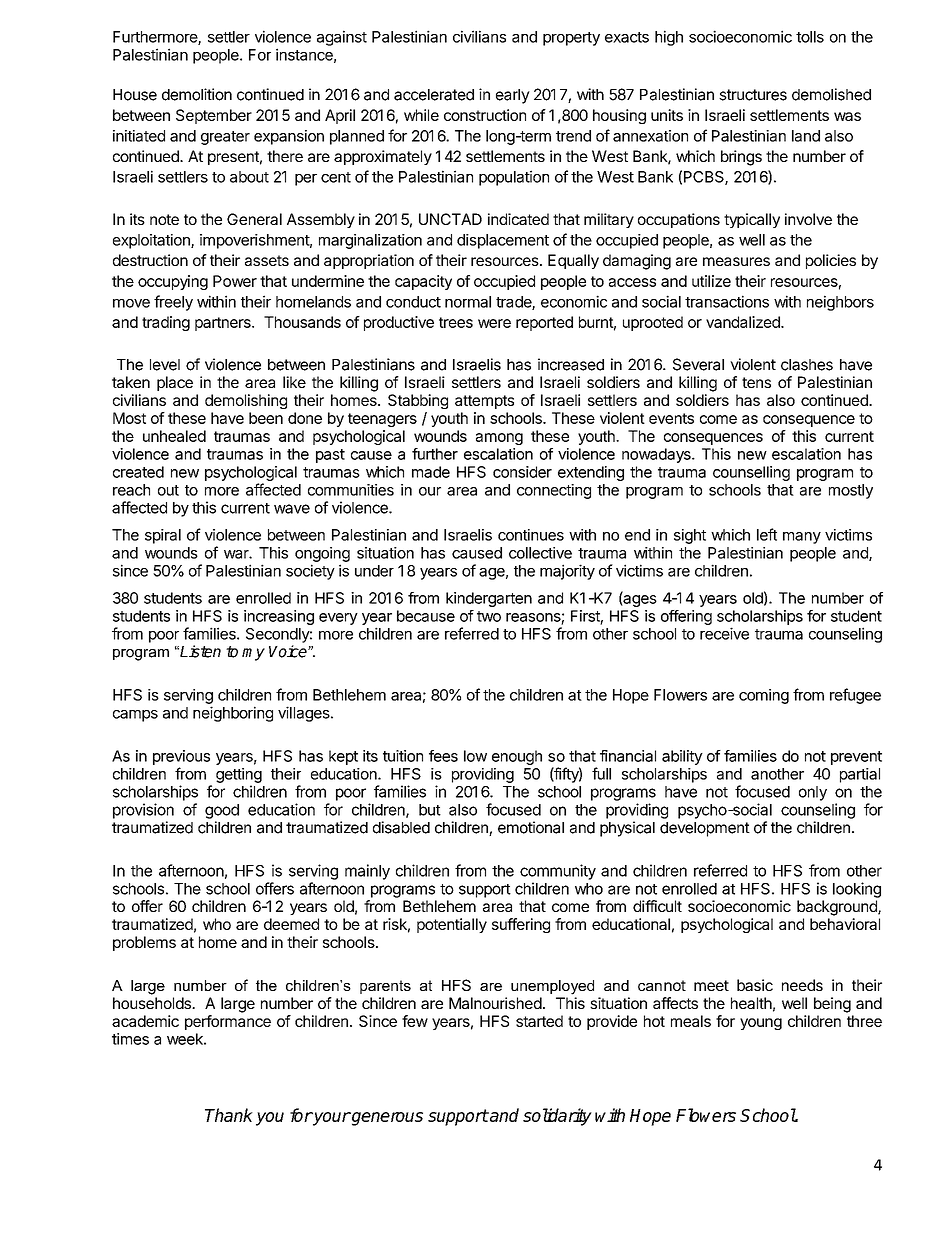  What do you see at coordinates (557, 1117) in the document?
I see `solidarity` at bounding box center [557, 1117].
